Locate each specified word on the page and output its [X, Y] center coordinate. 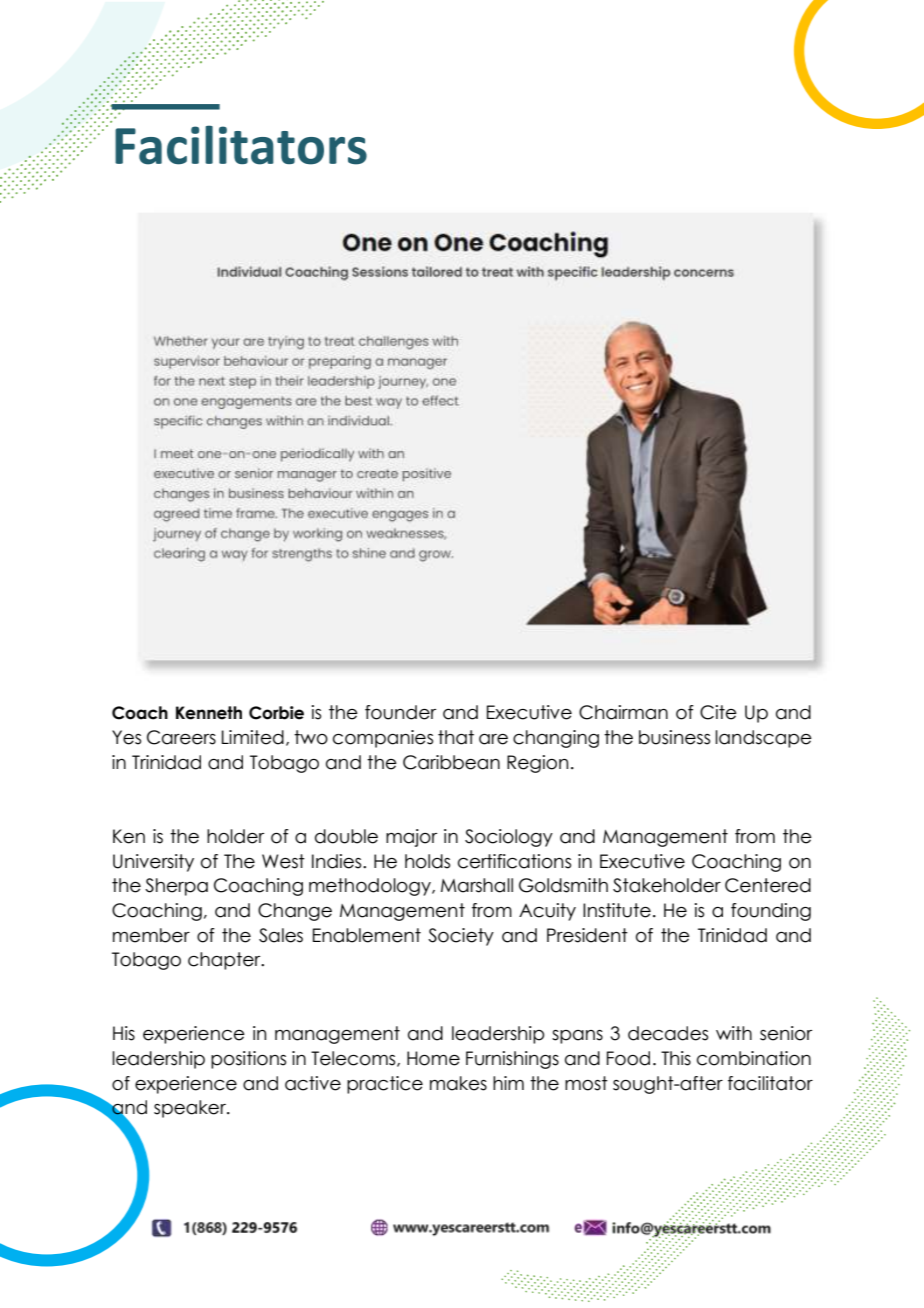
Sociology [509, 838]
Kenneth [209, 713]
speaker [191, 1109]
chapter [225, 961]
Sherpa [176, 887]
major [411, 838]
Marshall [477, 885]
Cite [718, 712]
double [346, 836]
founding [771, 912]
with [734, 1033]
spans [577, 1037]
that [456, 737]
